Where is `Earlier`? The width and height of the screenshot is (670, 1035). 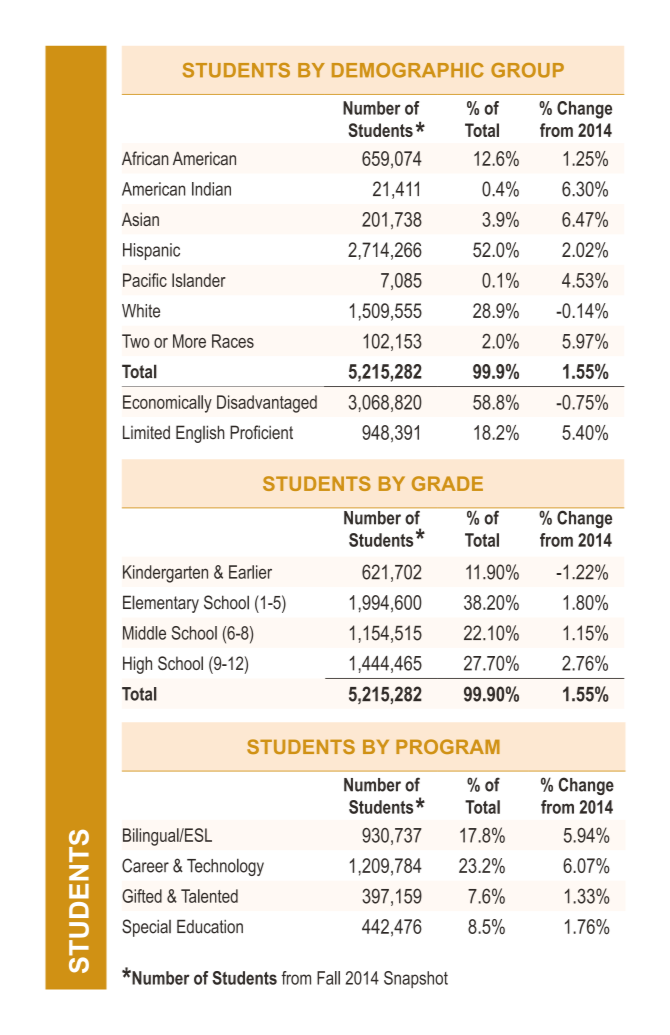
Earlier is located at coordinates (250, 572).
